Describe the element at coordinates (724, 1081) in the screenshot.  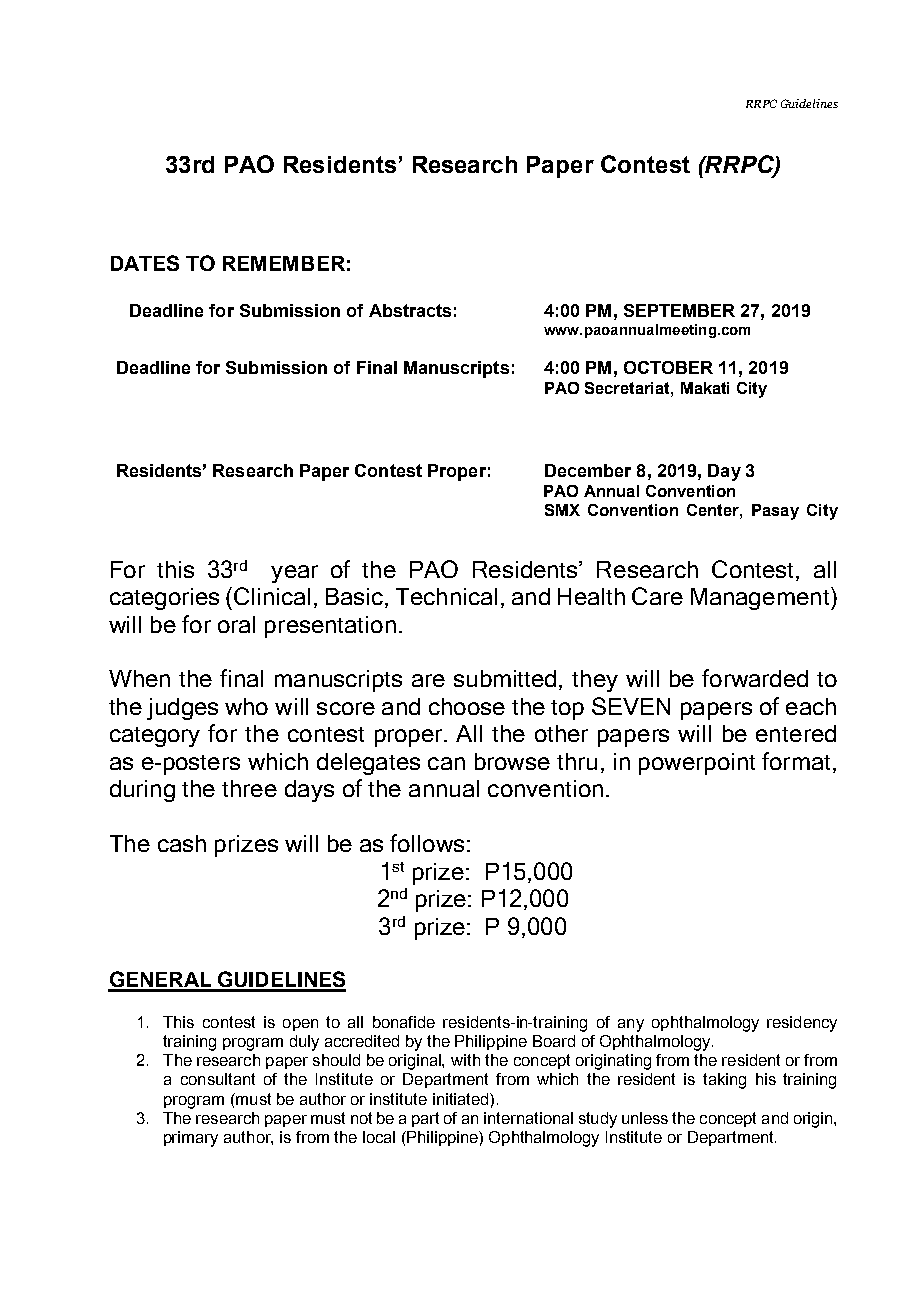
I see `taking` at that location.
